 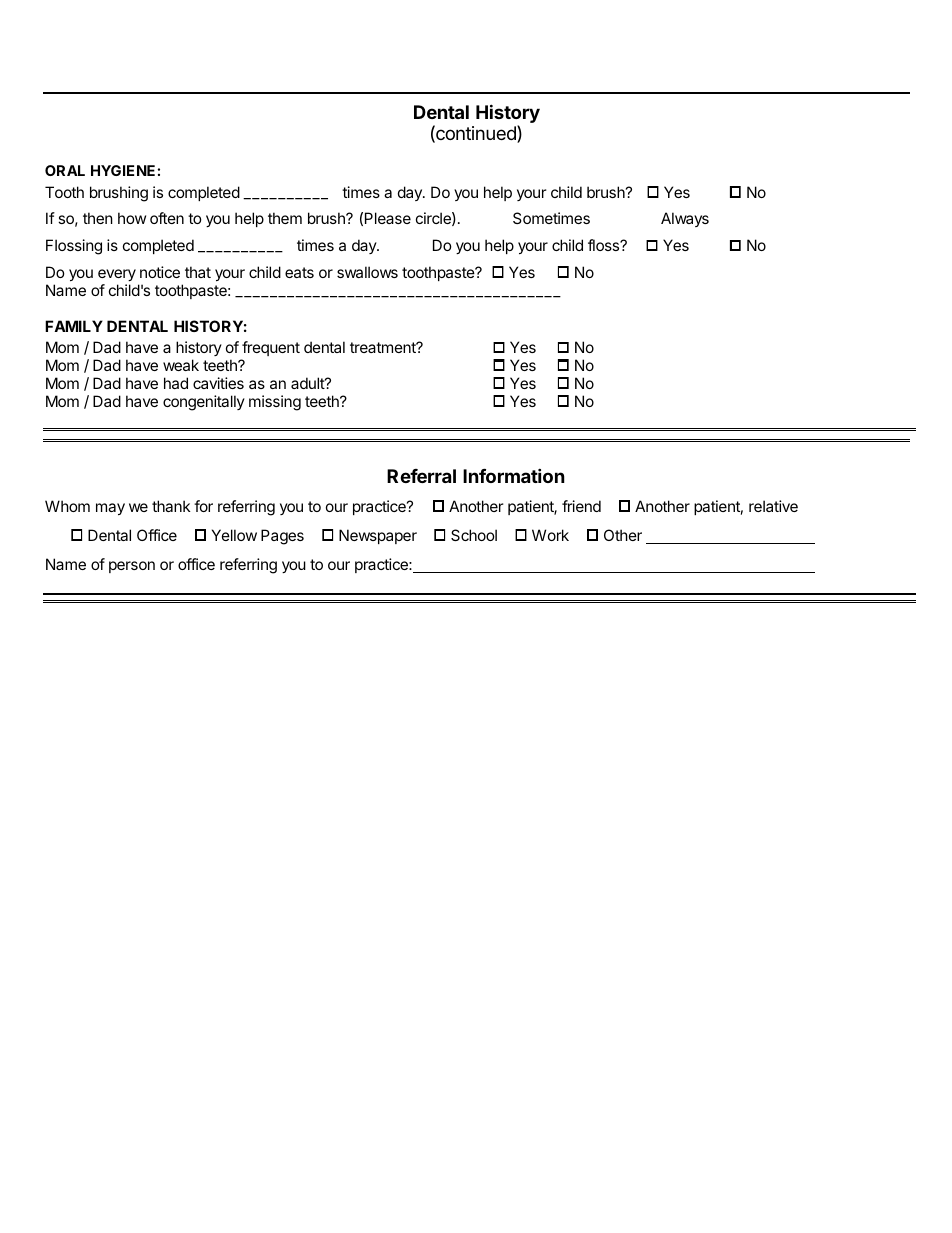 What do you see at coordinates (123, 170) in the screenshot?
I see `HYGIENE` at bounding box center [123, 170].
